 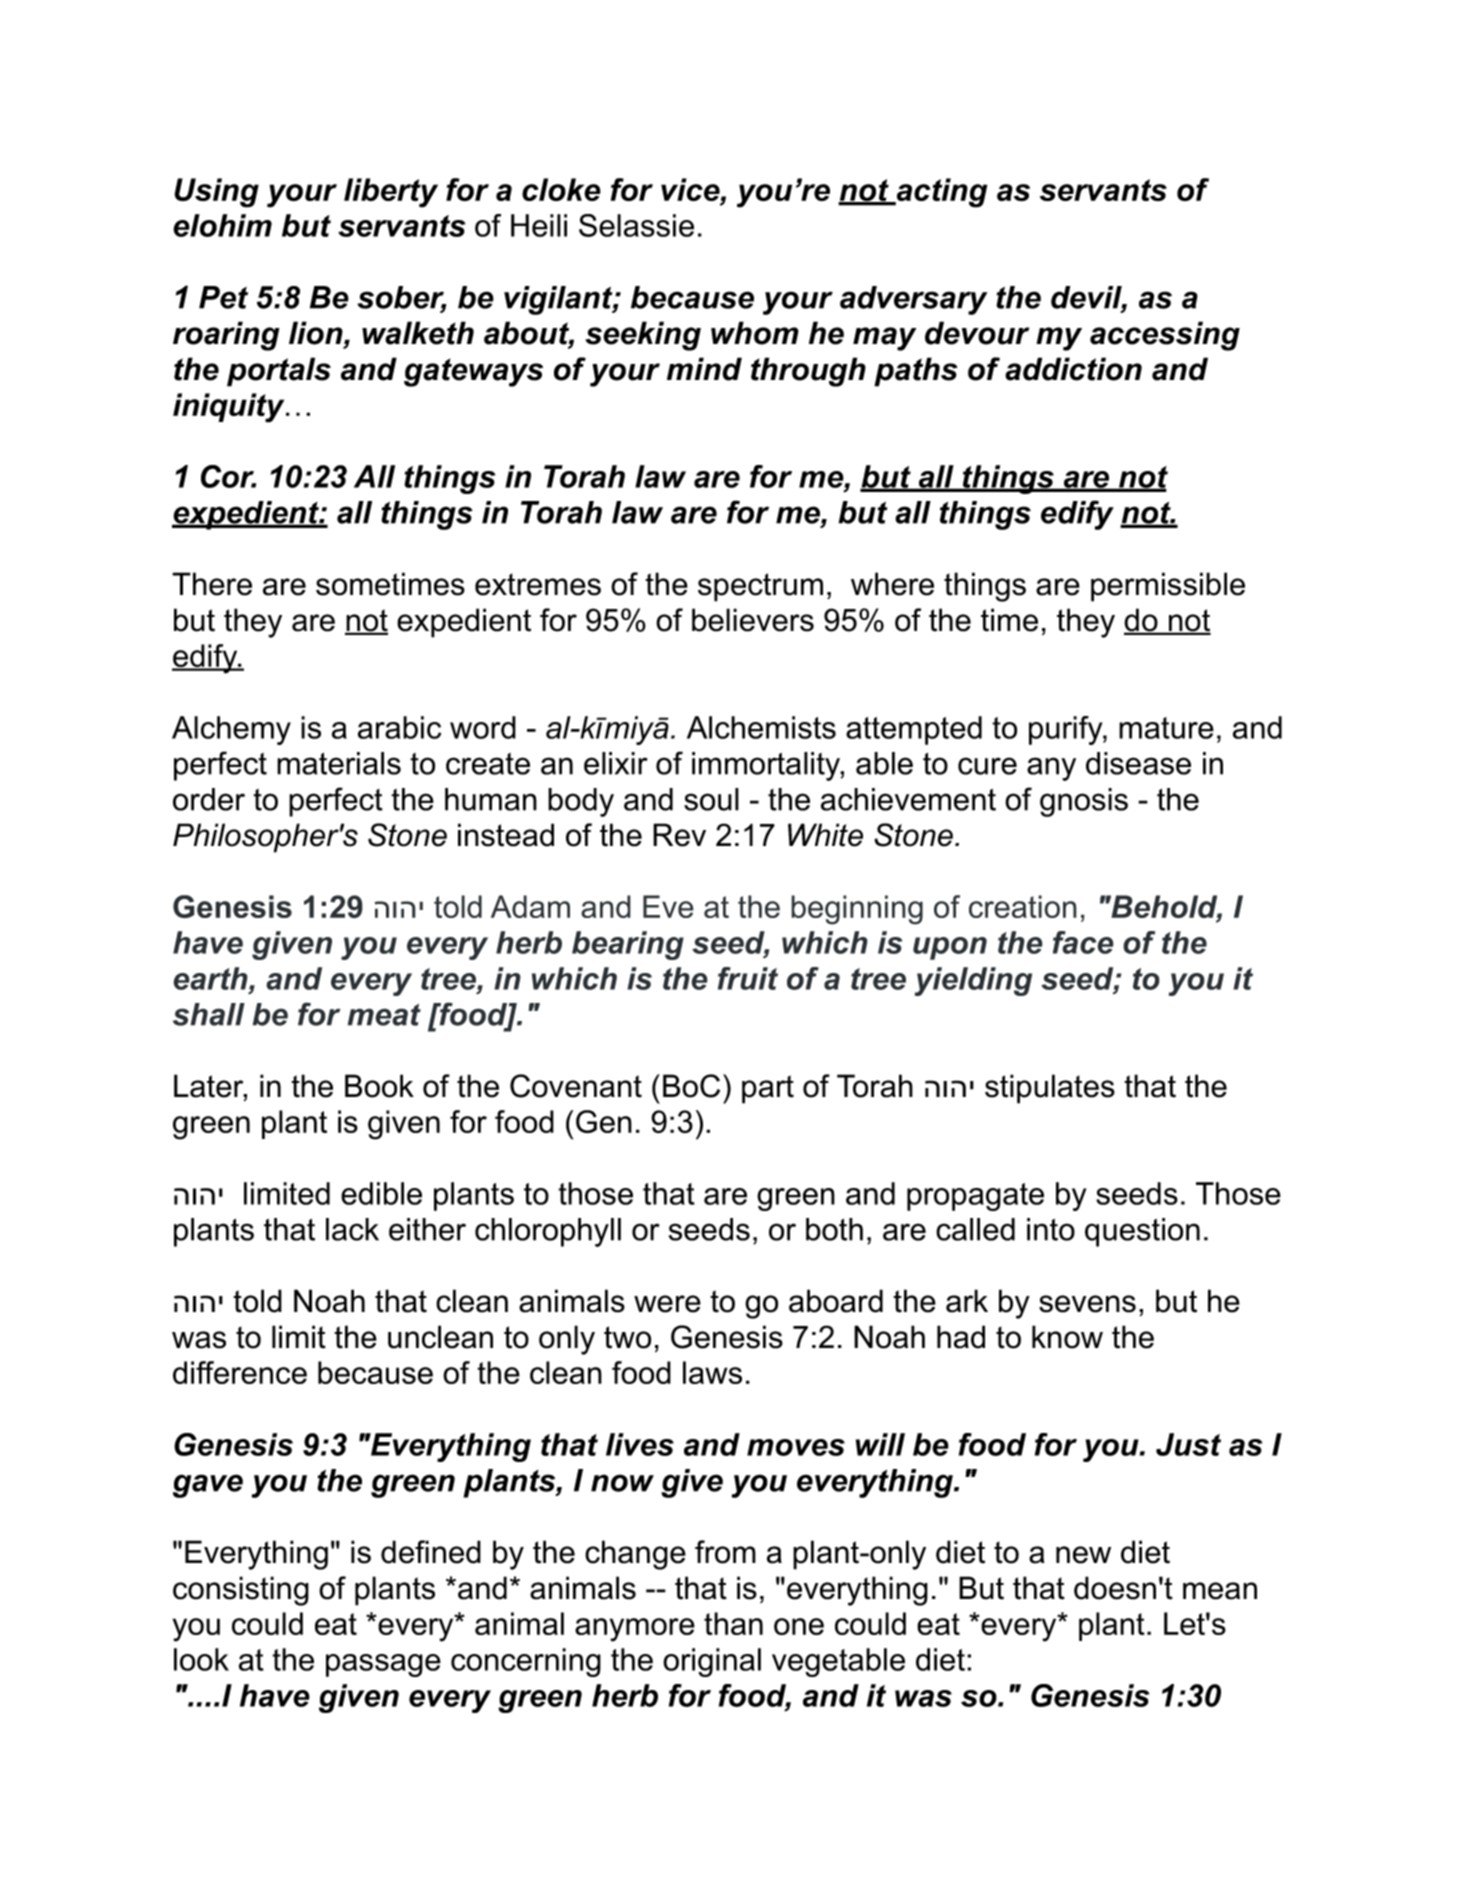 What do you see at coordinates (391, 193) in the screenshot?
I see `liberty` at bounding box center [391, 193].
